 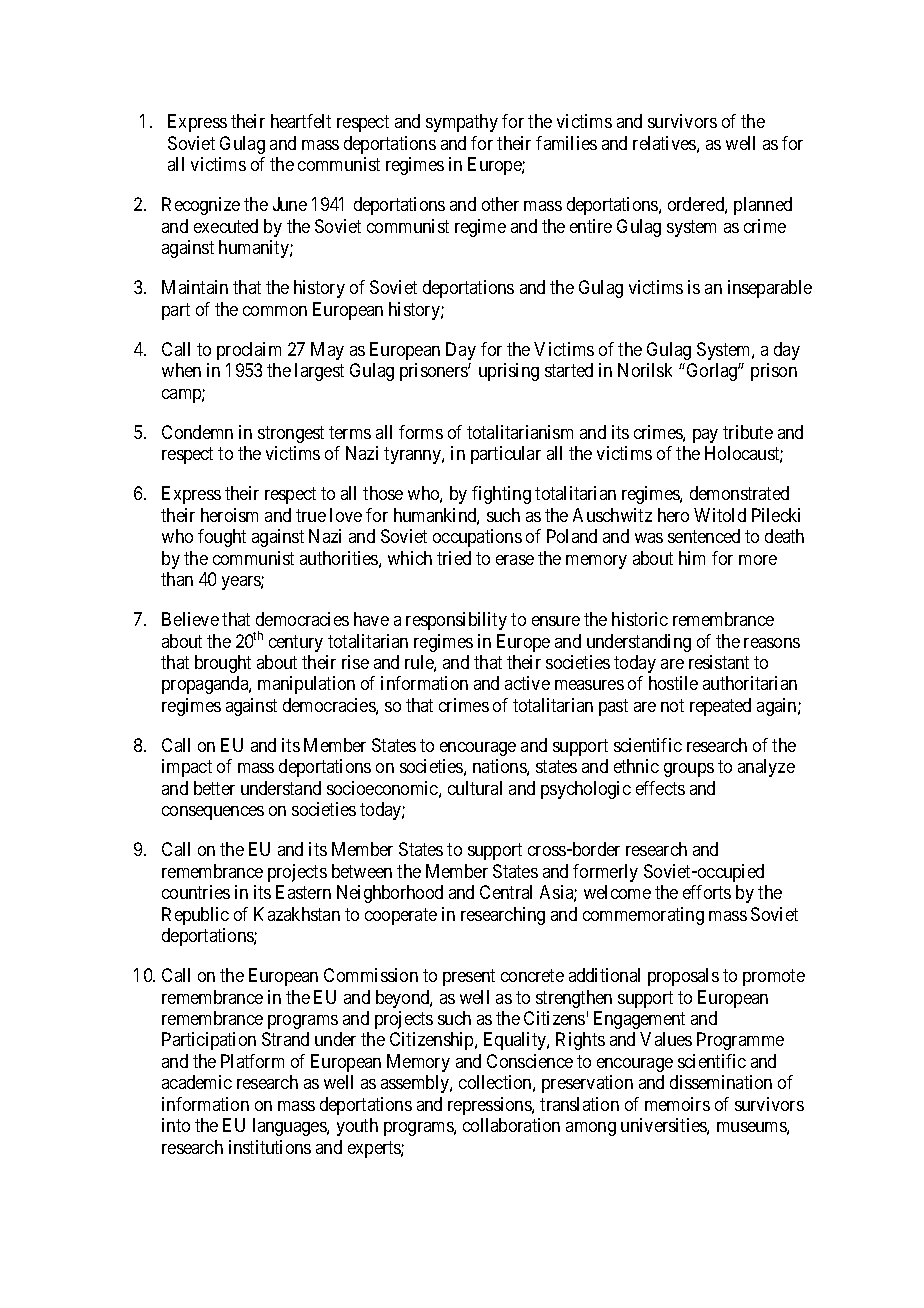 What do you see at coordinates (664, 143) in the image?
I see `relatives` at bounding box center [664, 143].
